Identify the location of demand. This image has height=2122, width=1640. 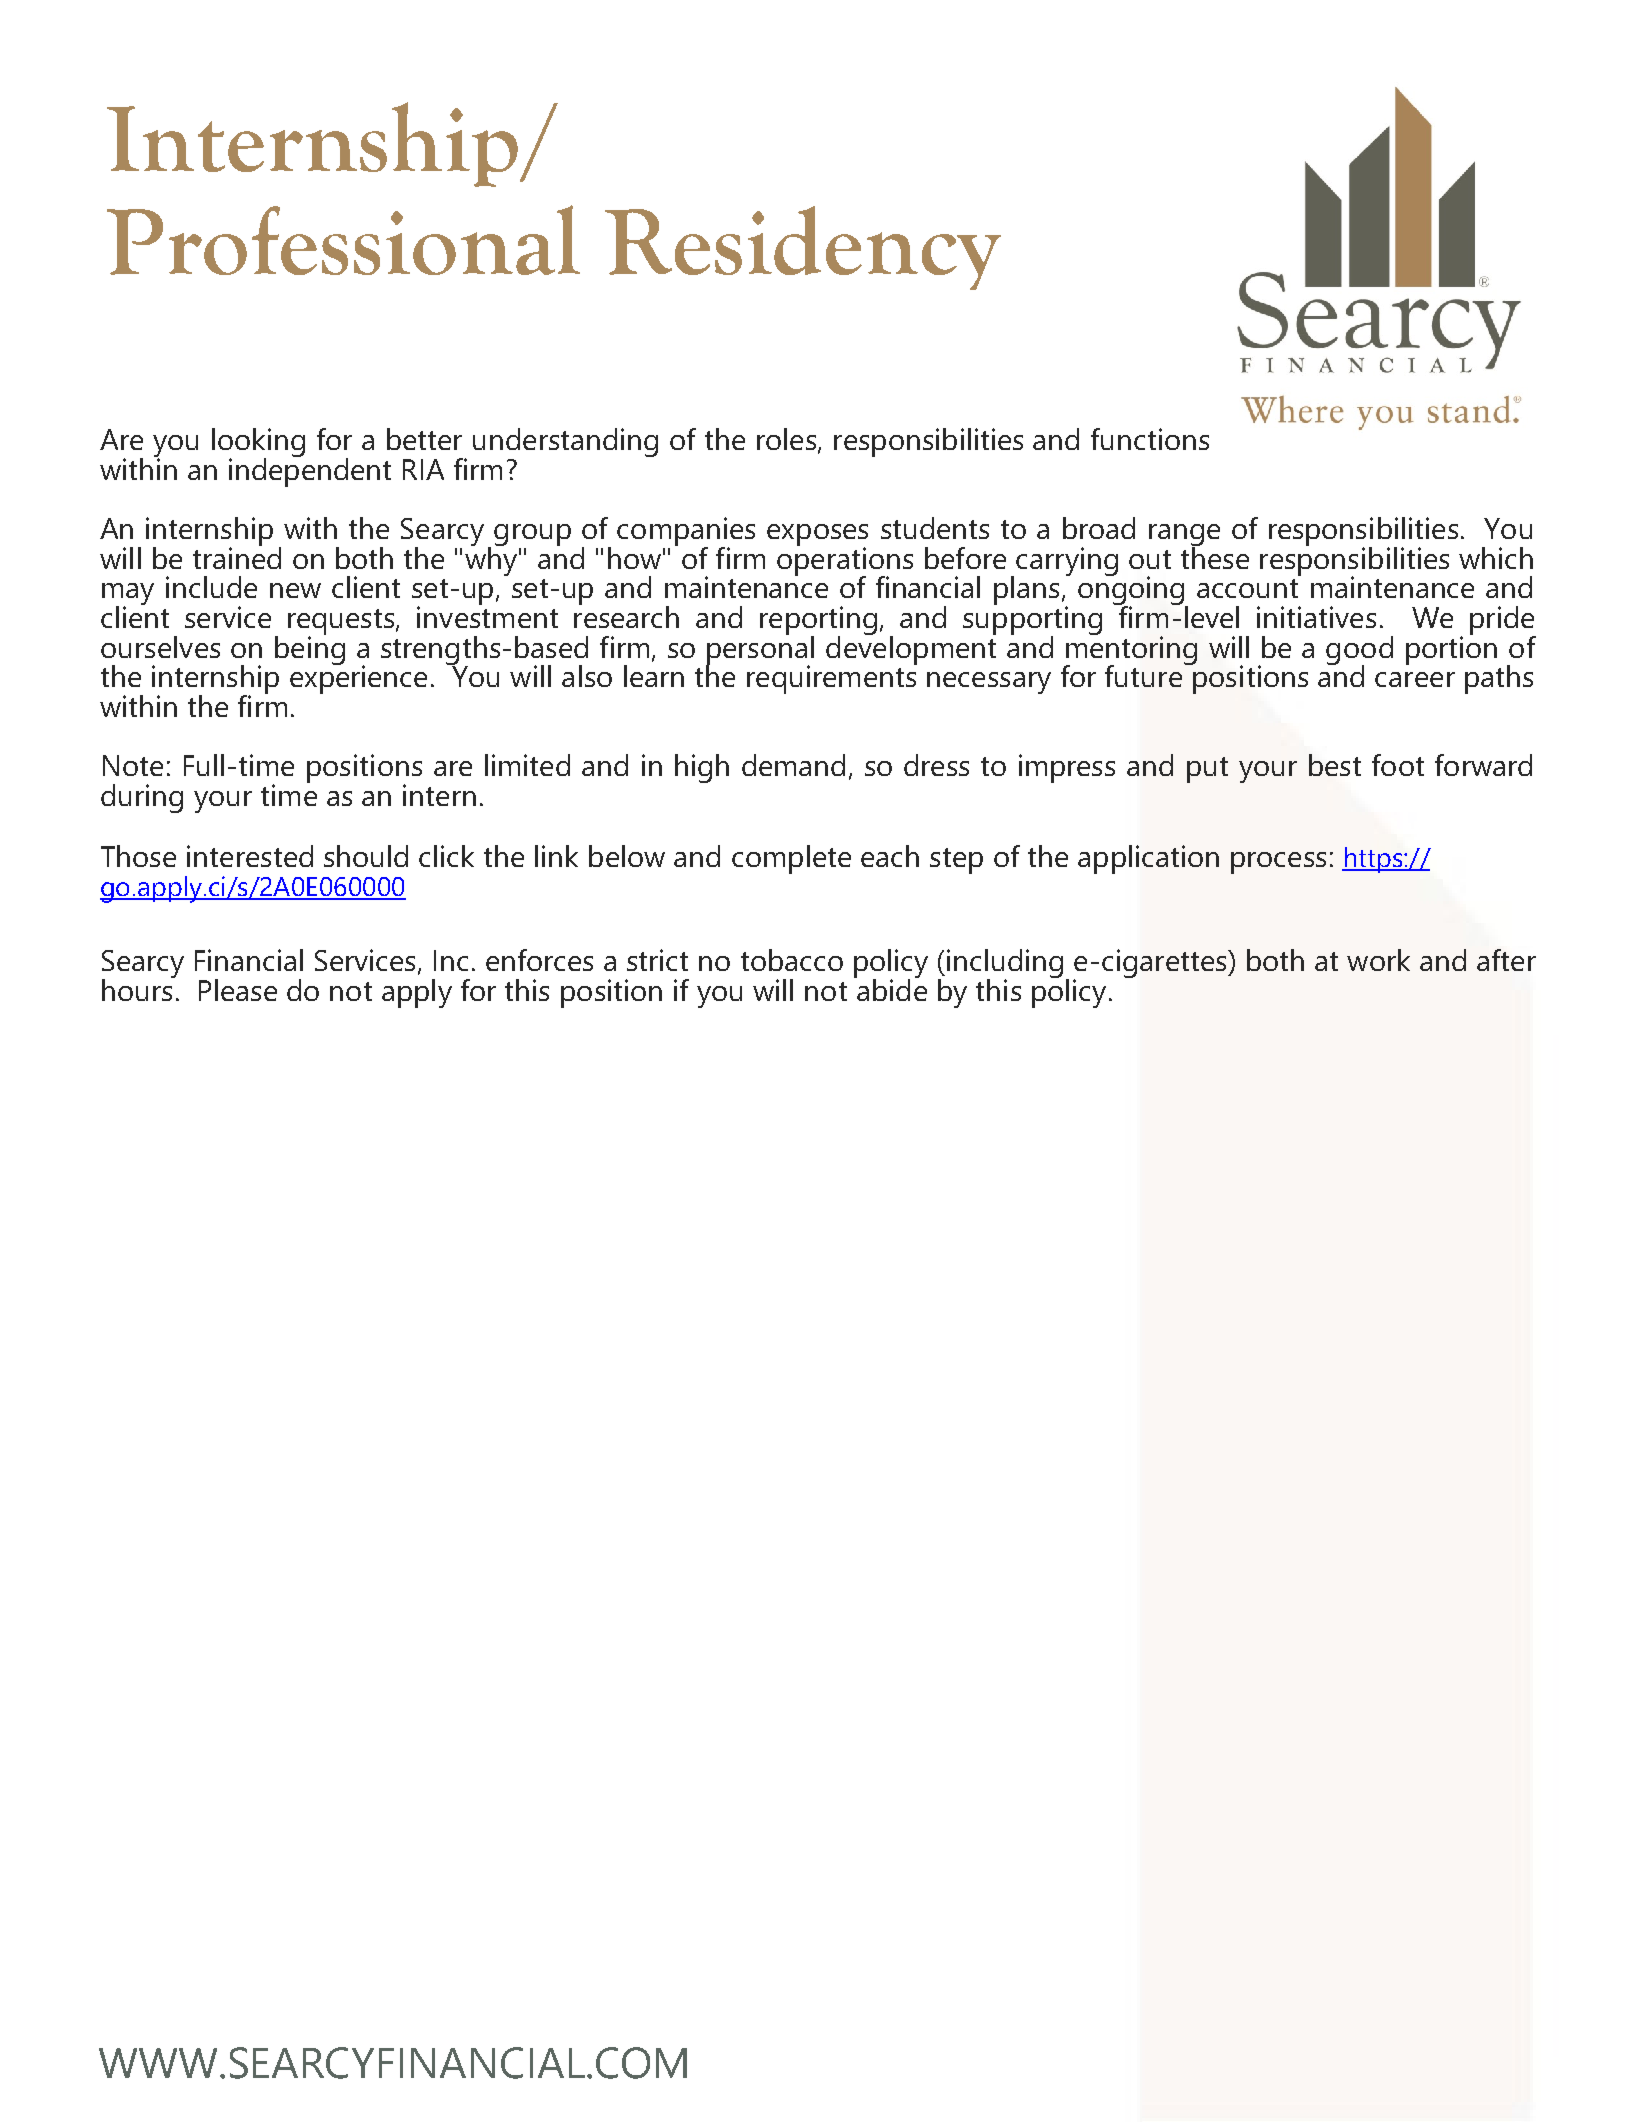
(793, 765).
